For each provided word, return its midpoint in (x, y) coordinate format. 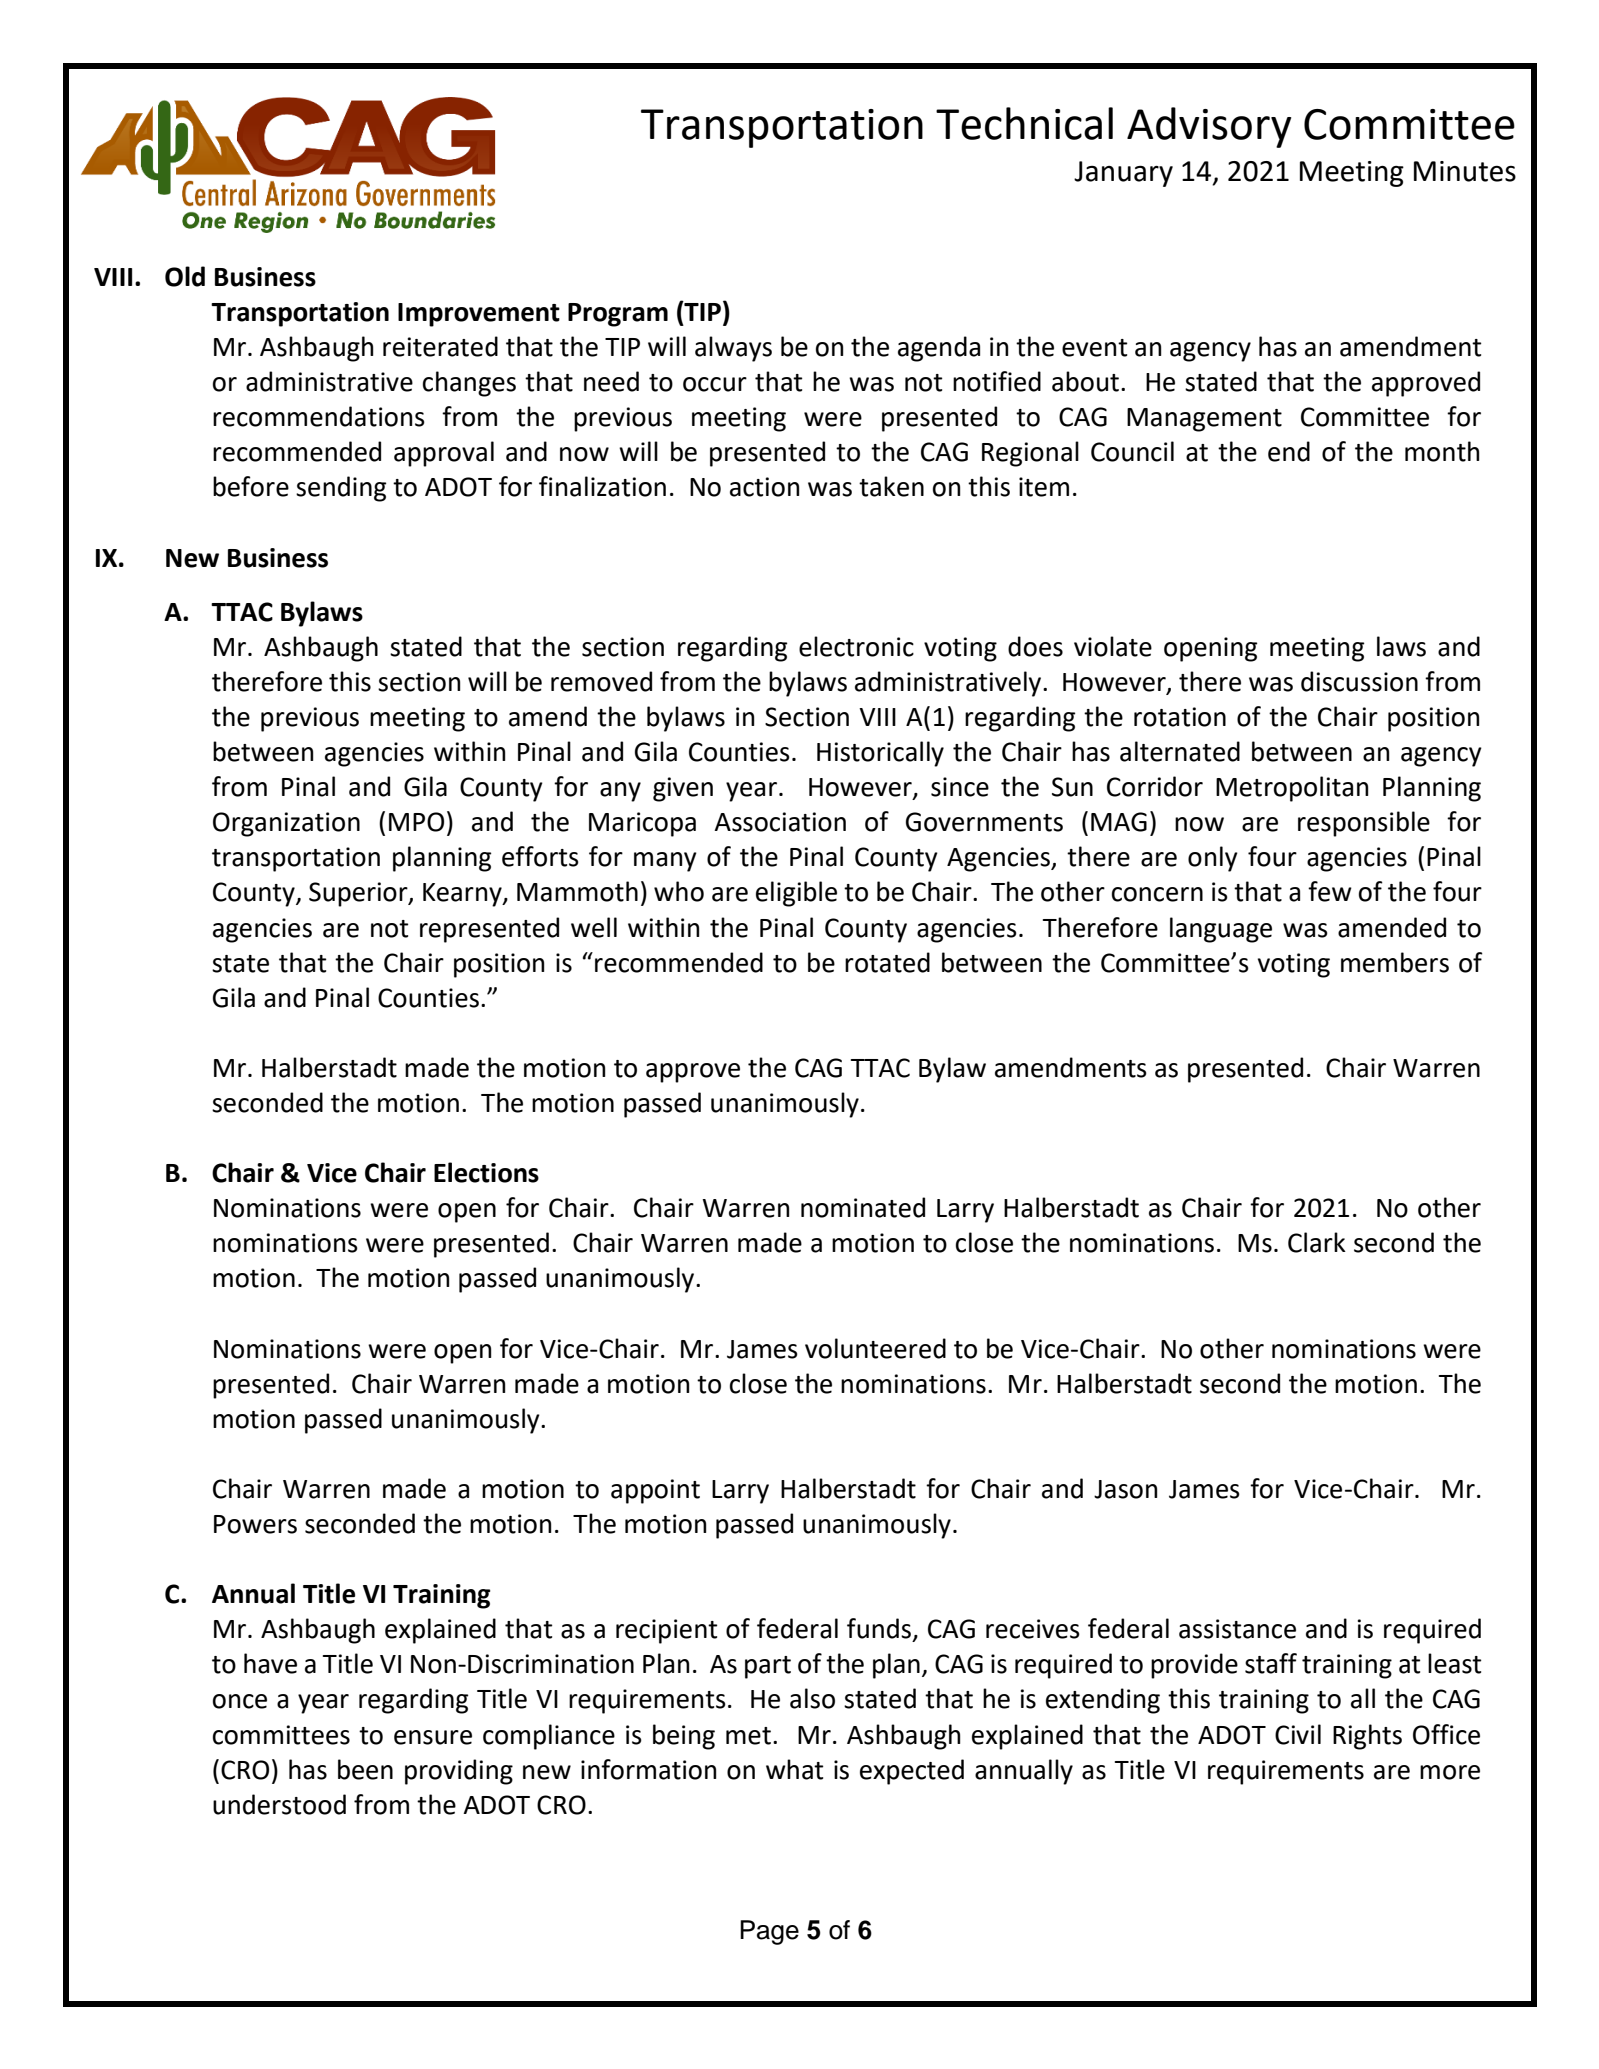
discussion (1359, 681)
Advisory (1209, 127)
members (1395, 962)
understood (279, 1804)
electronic (856, 646)
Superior (359, 894)
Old (185, 276)
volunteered (875, 1348)
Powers (255, 1524)
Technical (1024, 123)
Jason (1125, 1489)
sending (341, 489)
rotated (887, 962)
